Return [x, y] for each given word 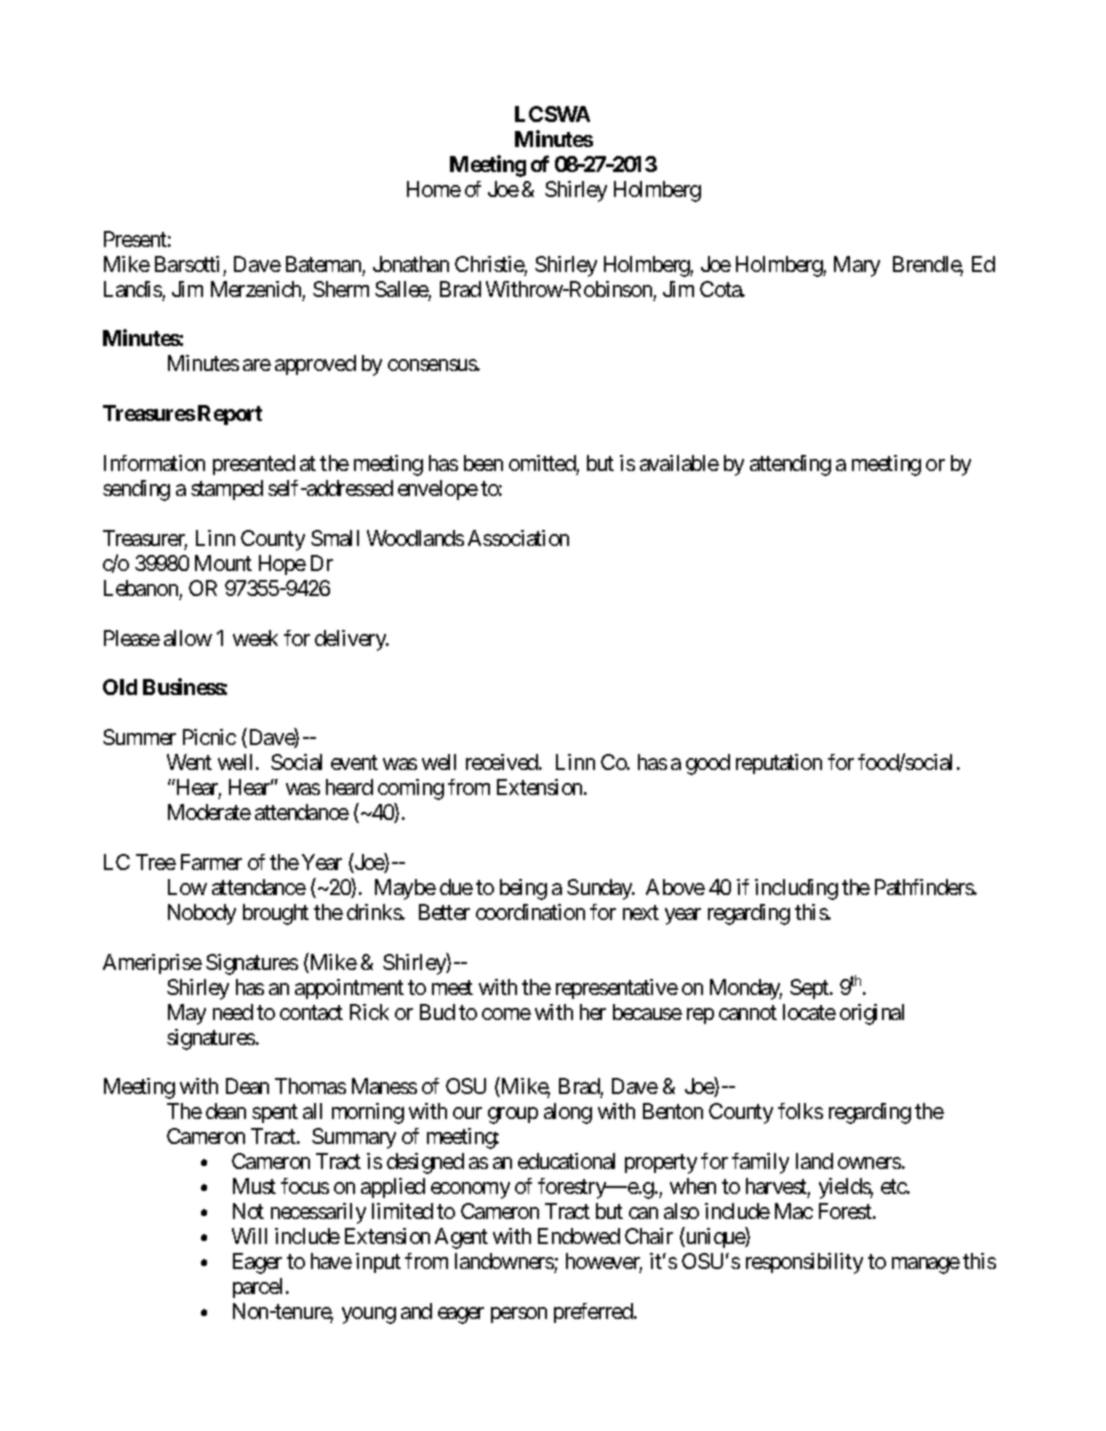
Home [434, 189]
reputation [779, 764]
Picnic [209, 737]
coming [411, 789]
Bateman [323, 264]
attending [790, 465]
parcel [257, 1288]
